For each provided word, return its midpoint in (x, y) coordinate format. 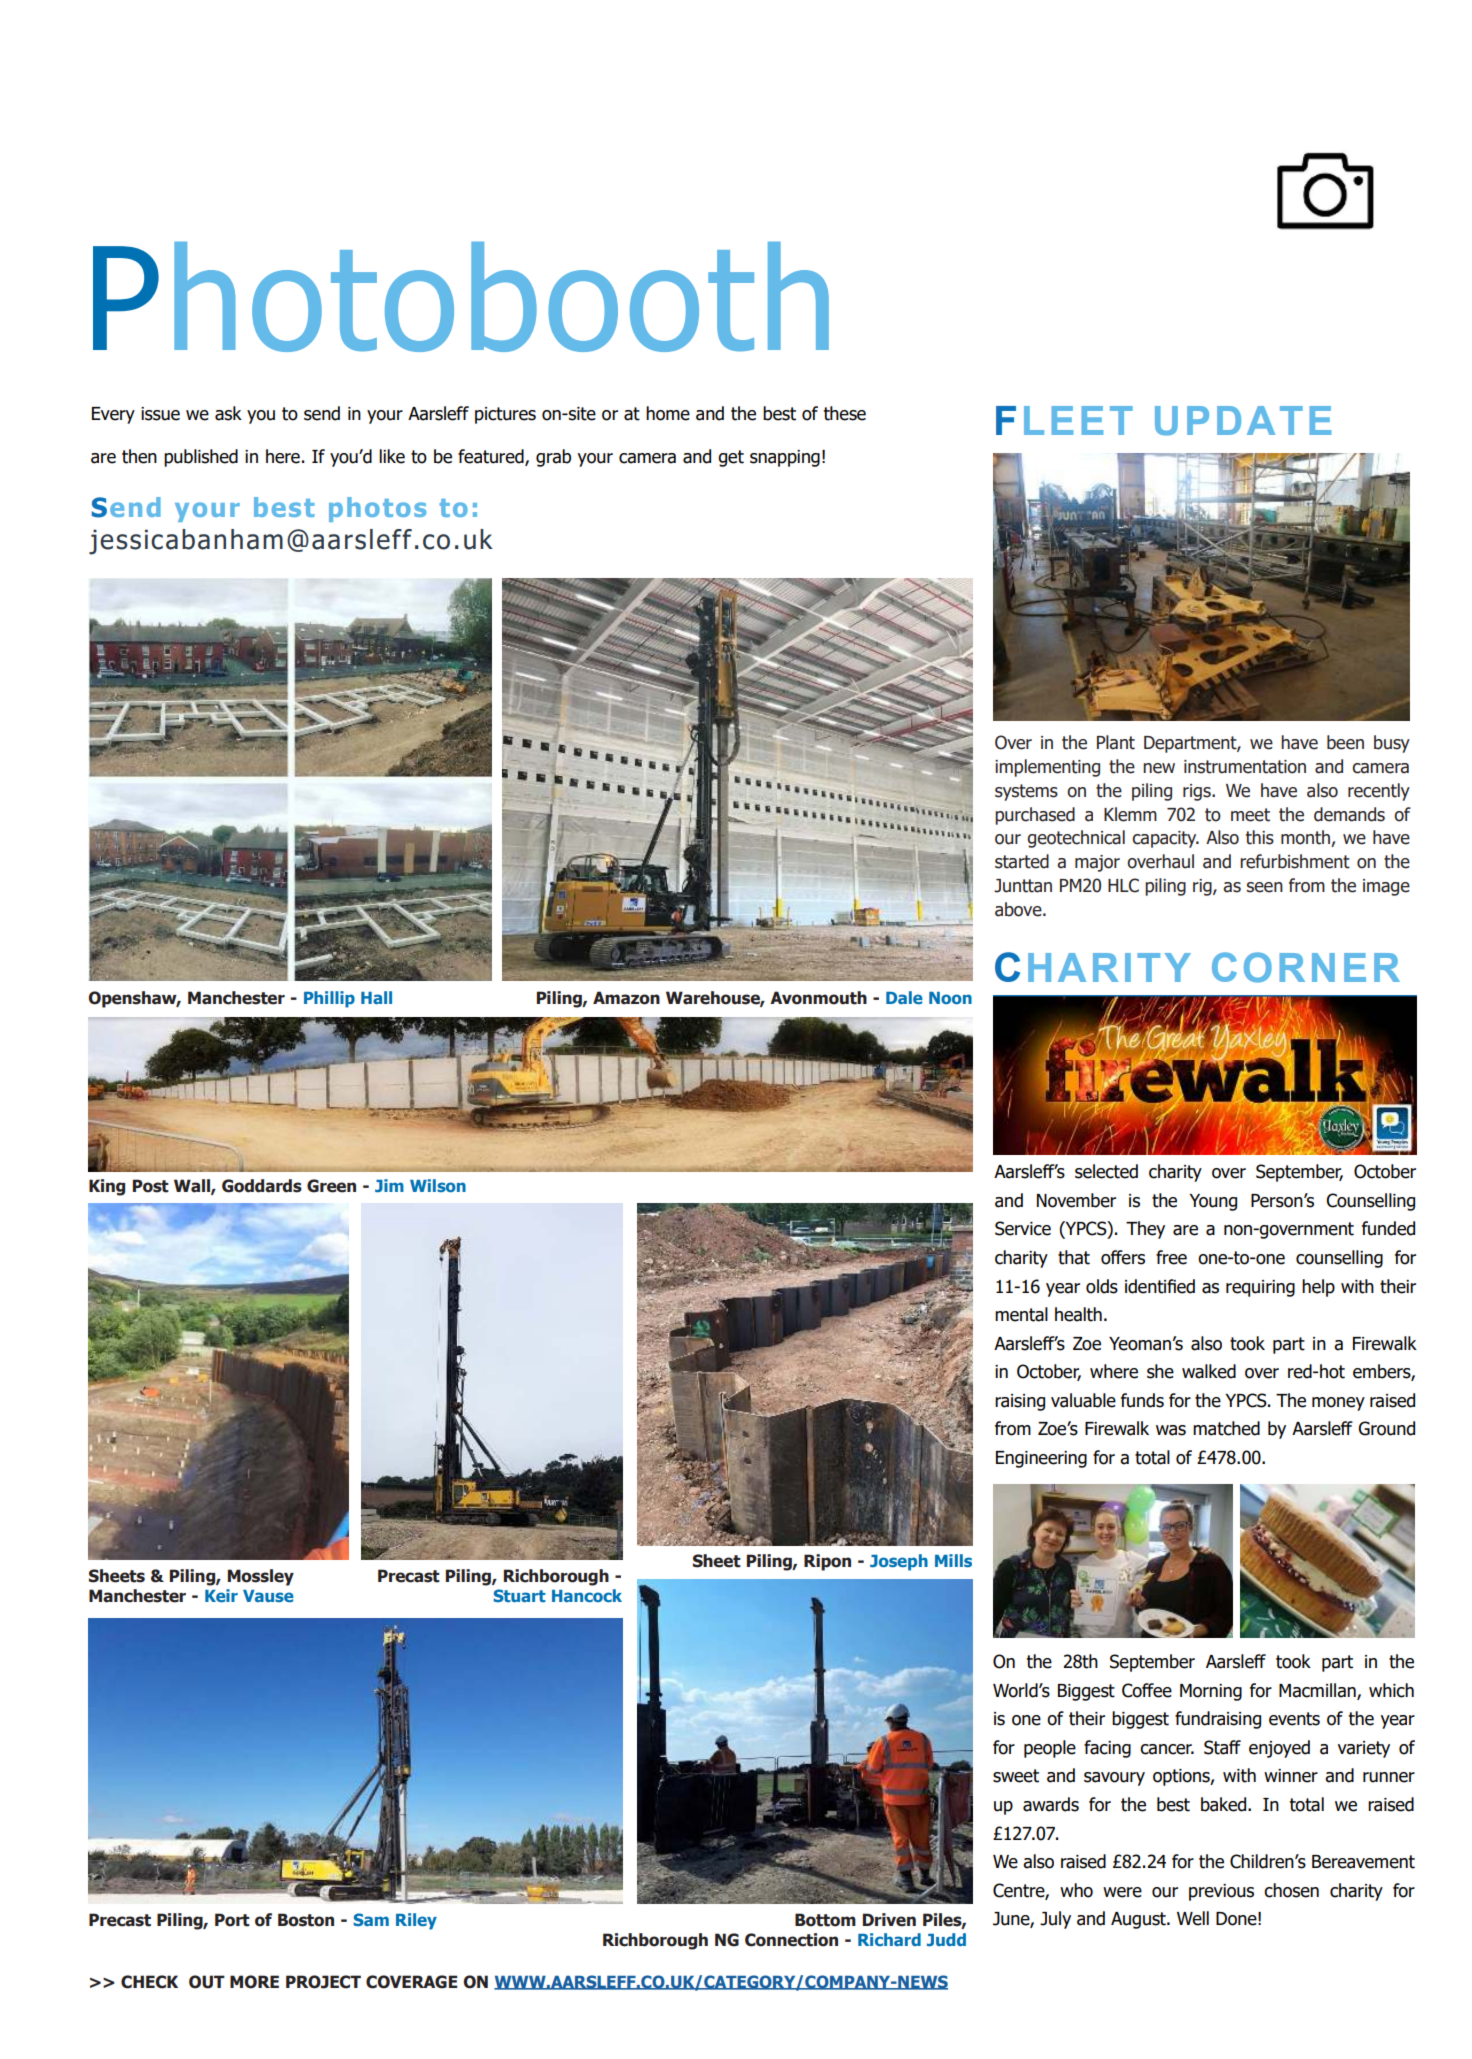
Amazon (626, 998)
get (731, 458)
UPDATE (1243, 421)
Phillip (329, 999)
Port (232, 1920)
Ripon (827, 1562)
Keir (221, 1595)
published (201, 458)
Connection (791, 1940)
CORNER (1306, 967)
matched (1226, 1428)
